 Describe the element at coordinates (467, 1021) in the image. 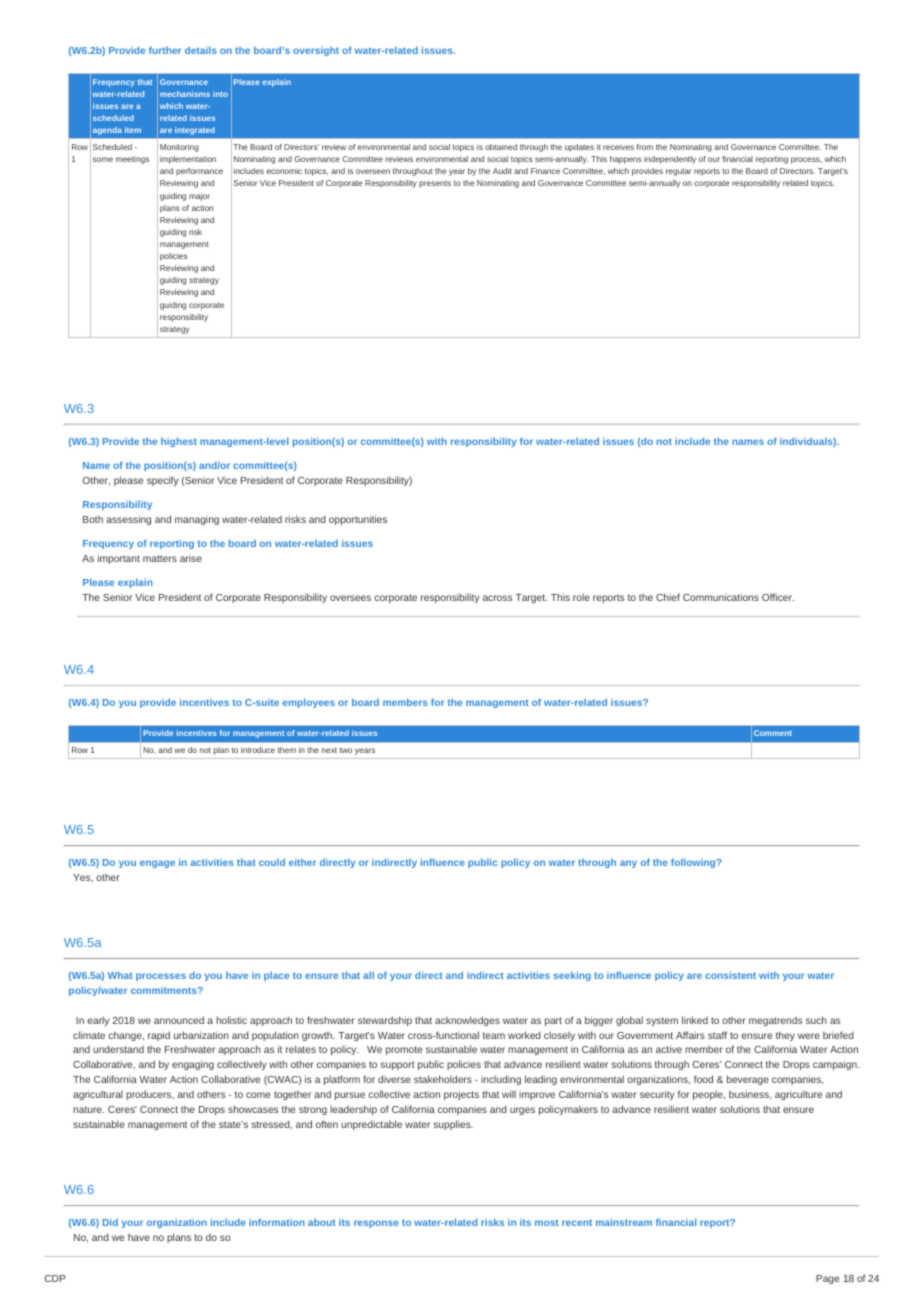

I see `acknowledges` at that location.
